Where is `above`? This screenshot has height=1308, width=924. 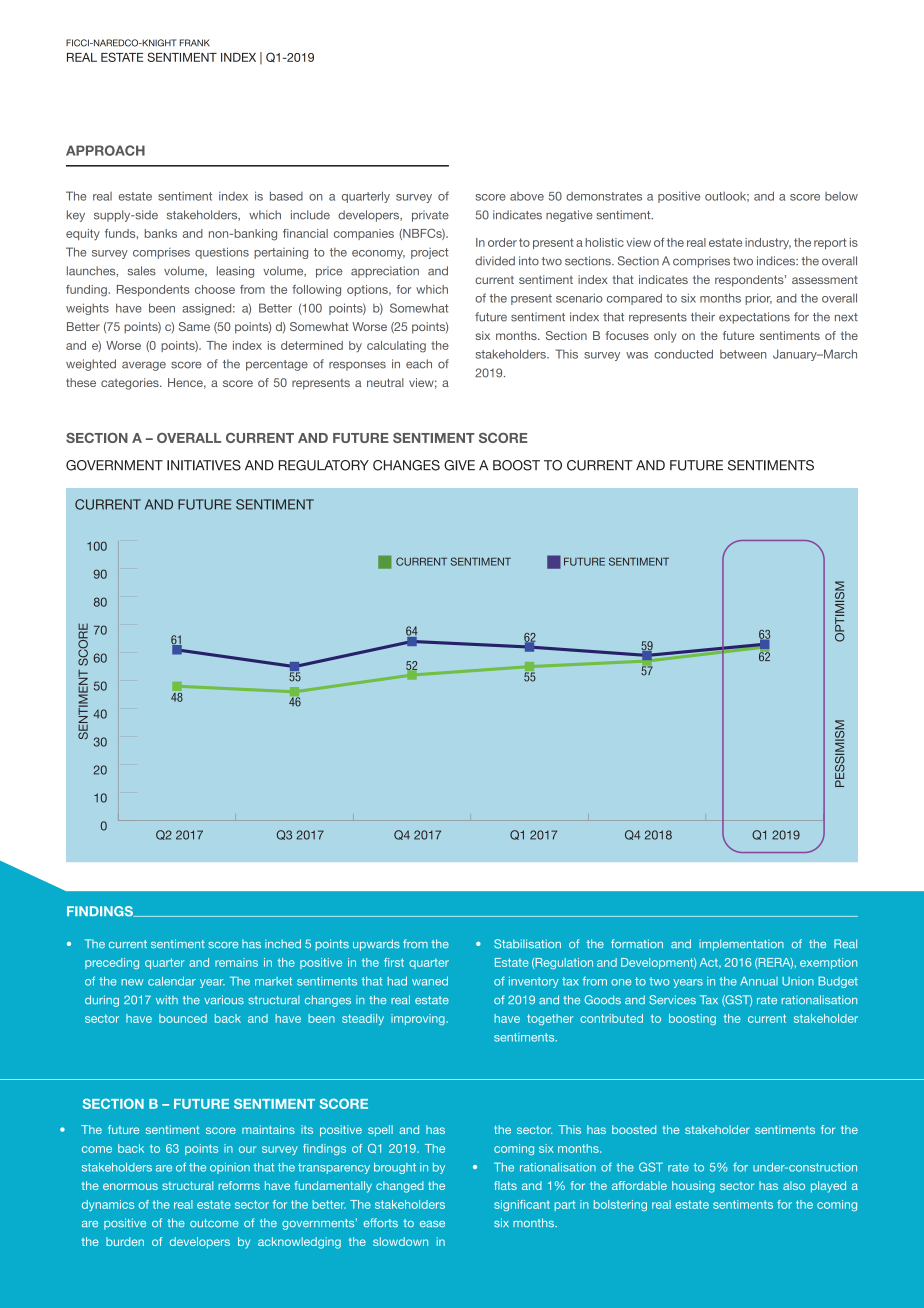
above is located at coordinates (527, 196).
